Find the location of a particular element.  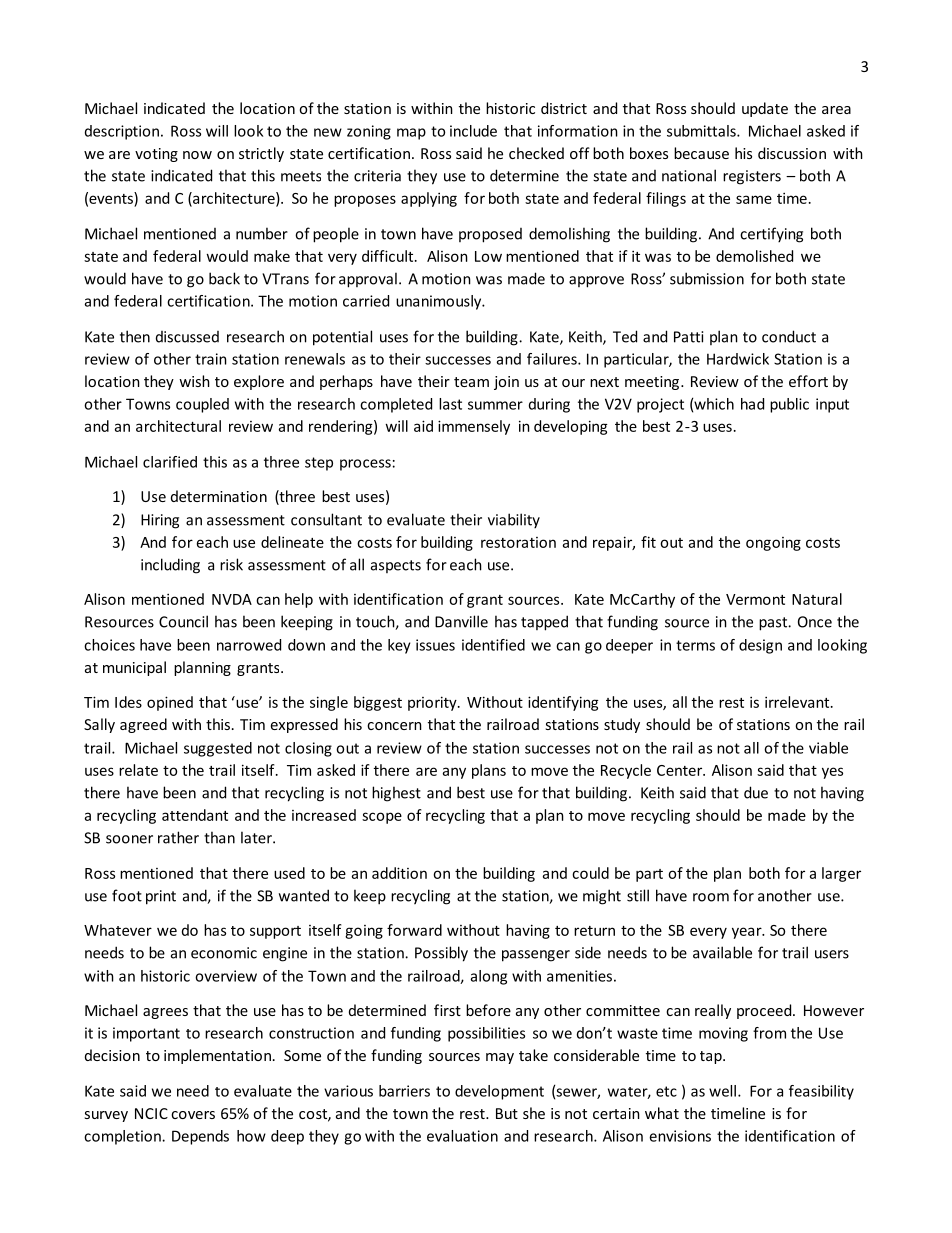

covers is located at coordinates (193, 1115).
